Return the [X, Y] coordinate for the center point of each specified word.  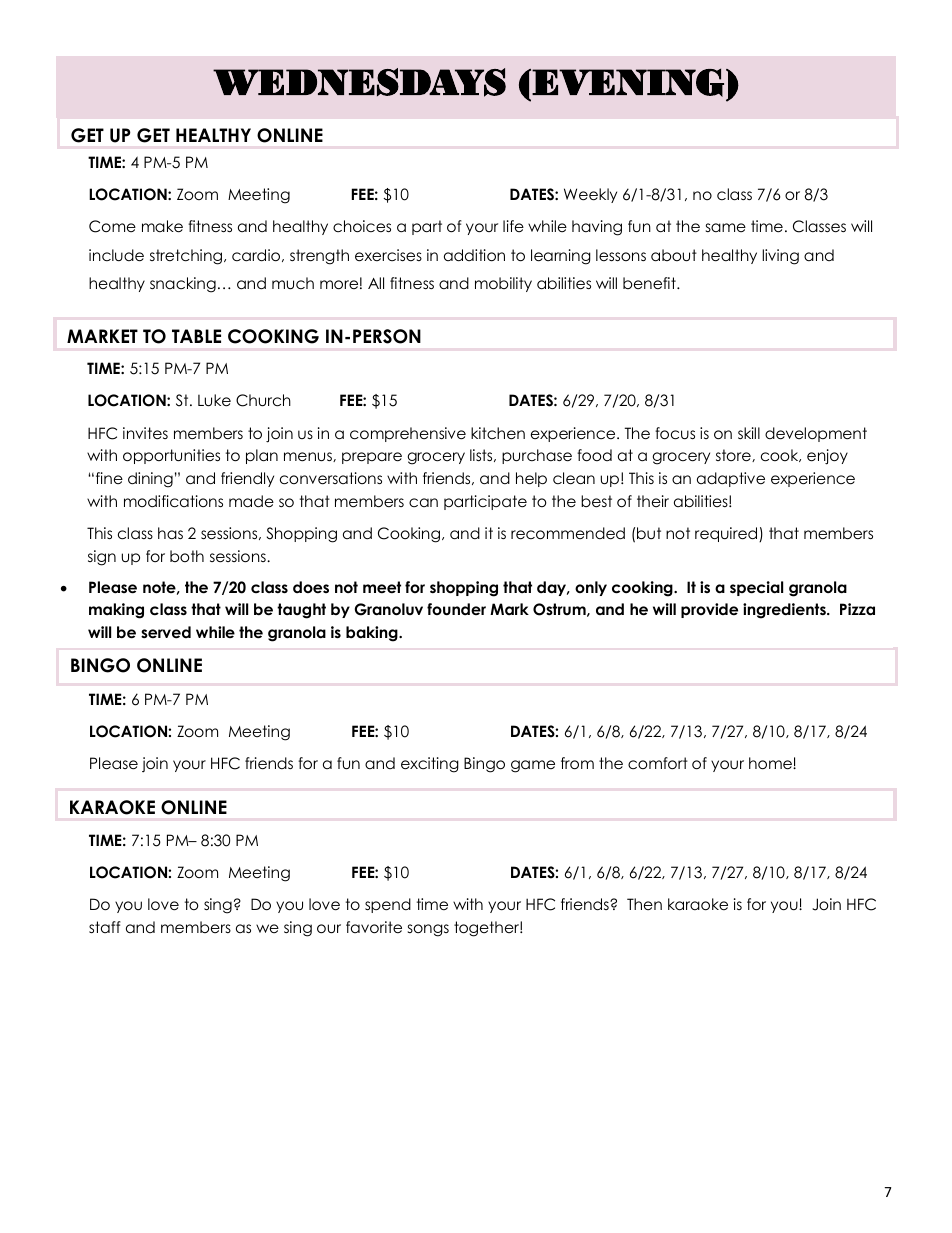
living [780, 257]
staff [105, 927]
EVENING [628, 82]
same [726, 227]
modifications [173, 501]
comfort [658, 763]
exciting [430, 765]
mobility [503, 284]
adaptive [731, 479]
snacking [183, 285]
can [423, 502]
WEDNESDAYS [359, 82]
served [166, 632]
